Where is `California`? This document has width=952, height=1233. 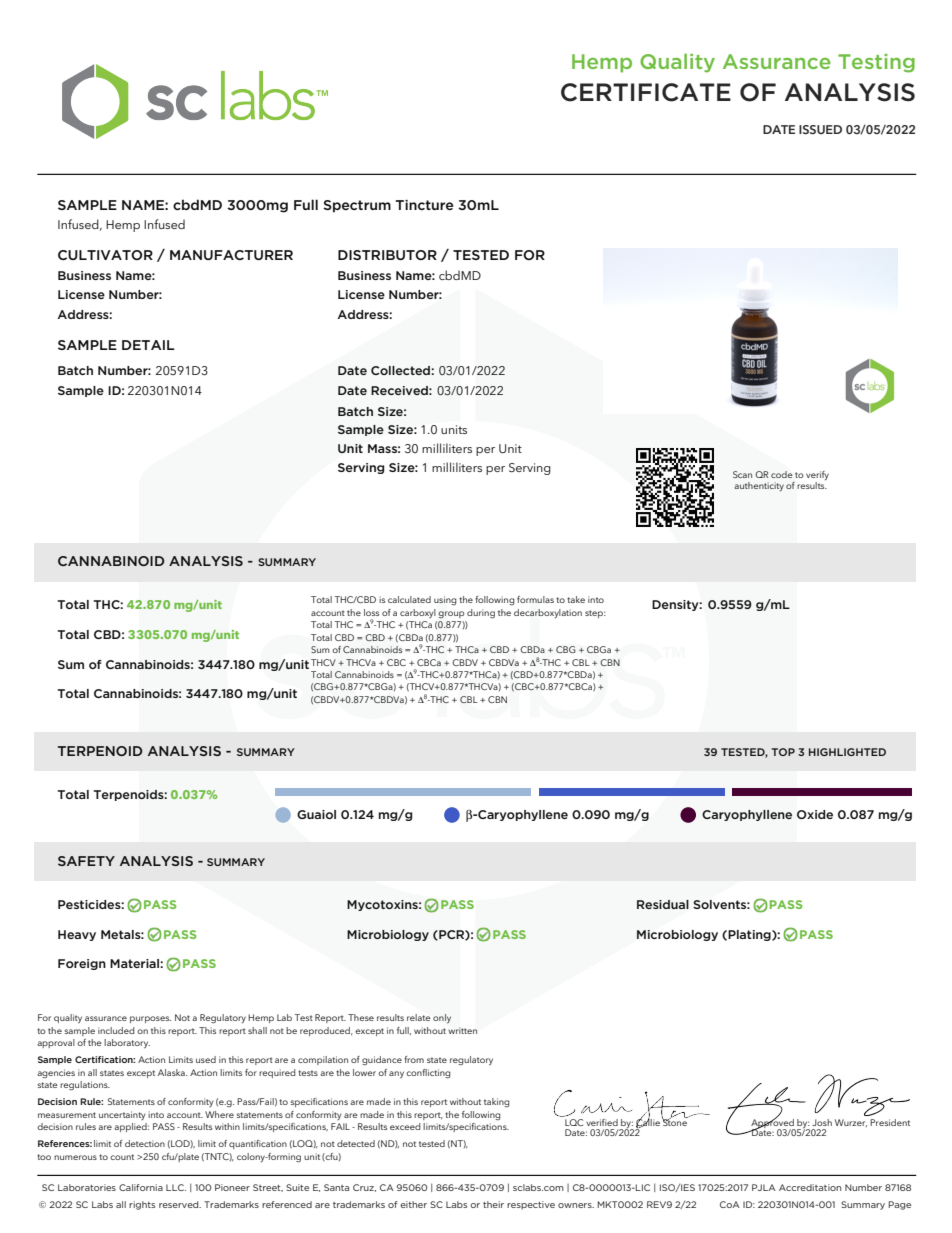
California is located at coordinates (141, 1187).
